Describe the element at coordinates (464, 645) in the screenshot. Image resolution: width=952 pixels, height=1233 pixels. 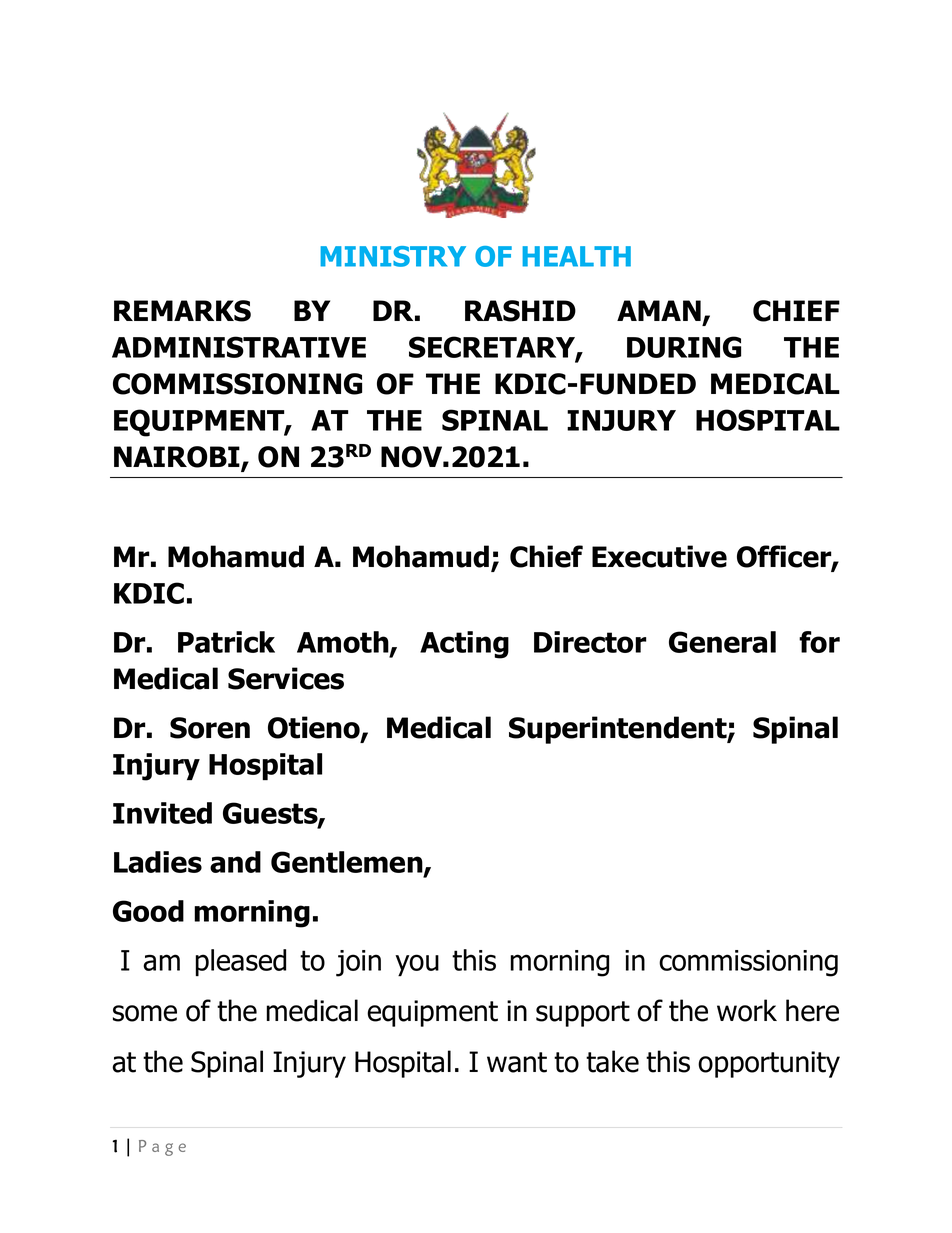
I see `Acting` at that location.
